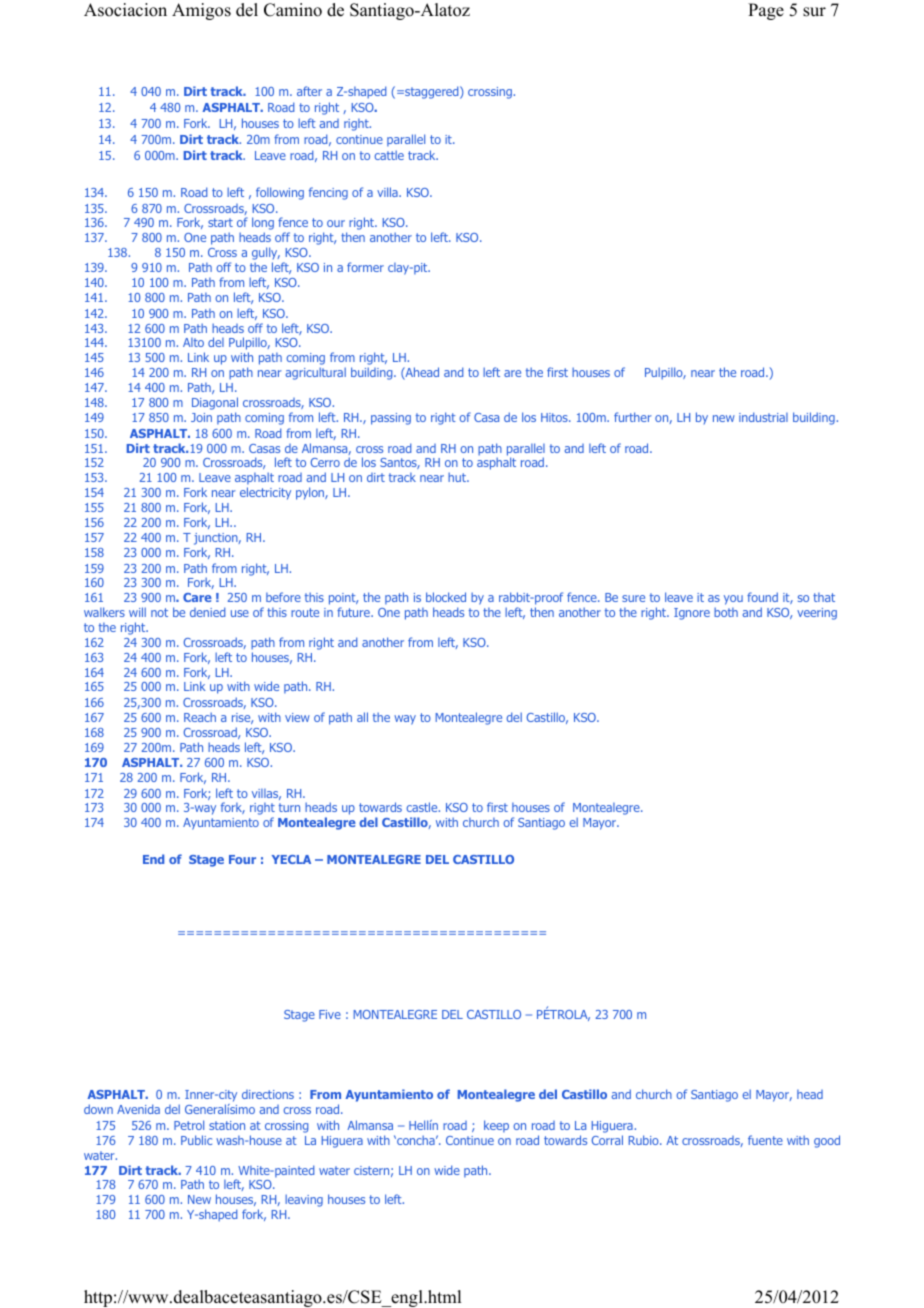  What do you see at coordinates (726, 612) in the screenshot?
I see `both` at bounding box center [726, 612].
